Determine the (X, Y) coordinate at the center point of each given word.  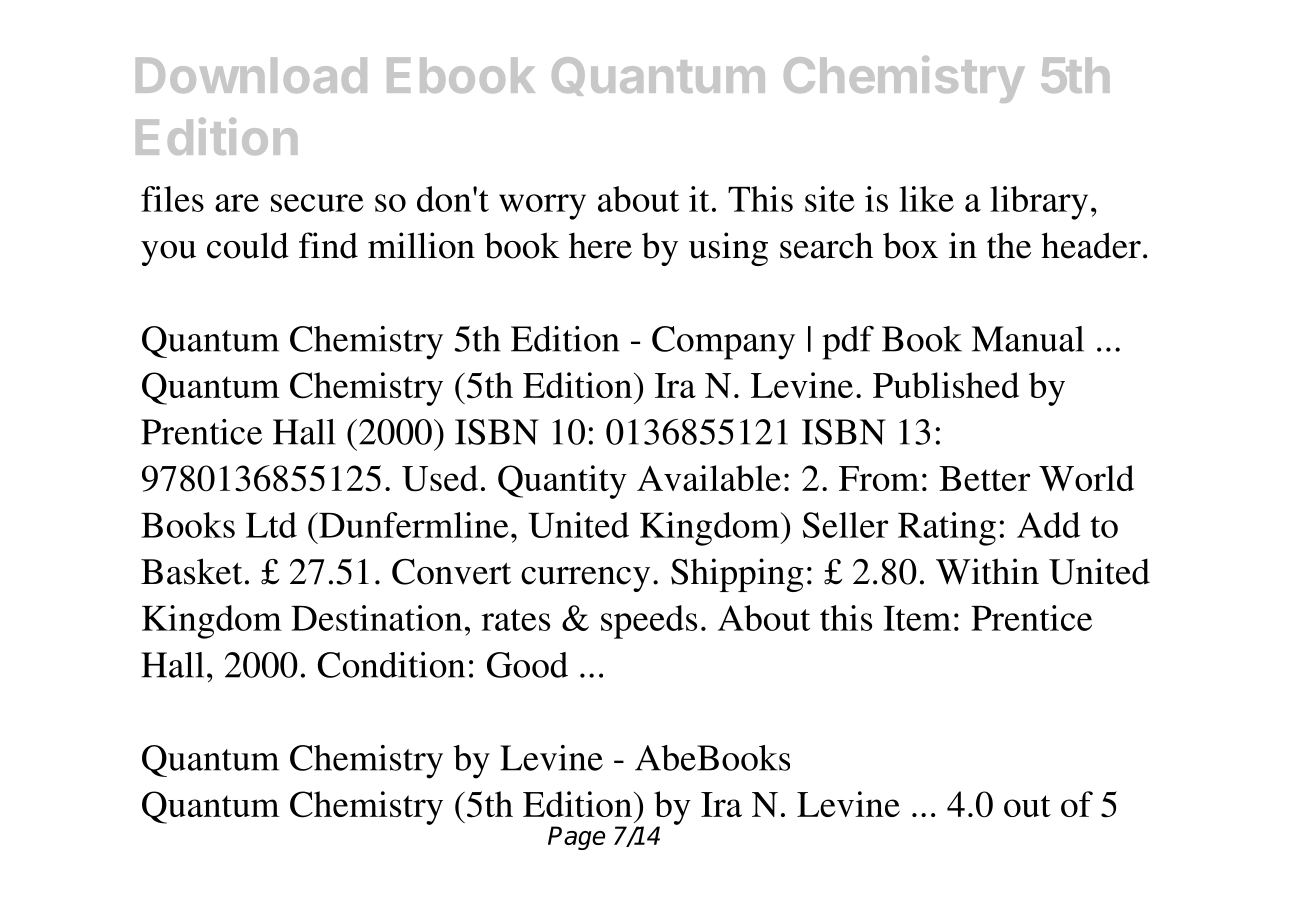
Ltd (271, 525)
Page (576, 838)
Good (527, 665)
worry (542, 207)
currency (585, 579)
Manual (1028, 339)
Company (723, 343)
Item (917, 618)
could (248, 245)
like (926, 199)
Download (251, 75)
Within (987, 571)
